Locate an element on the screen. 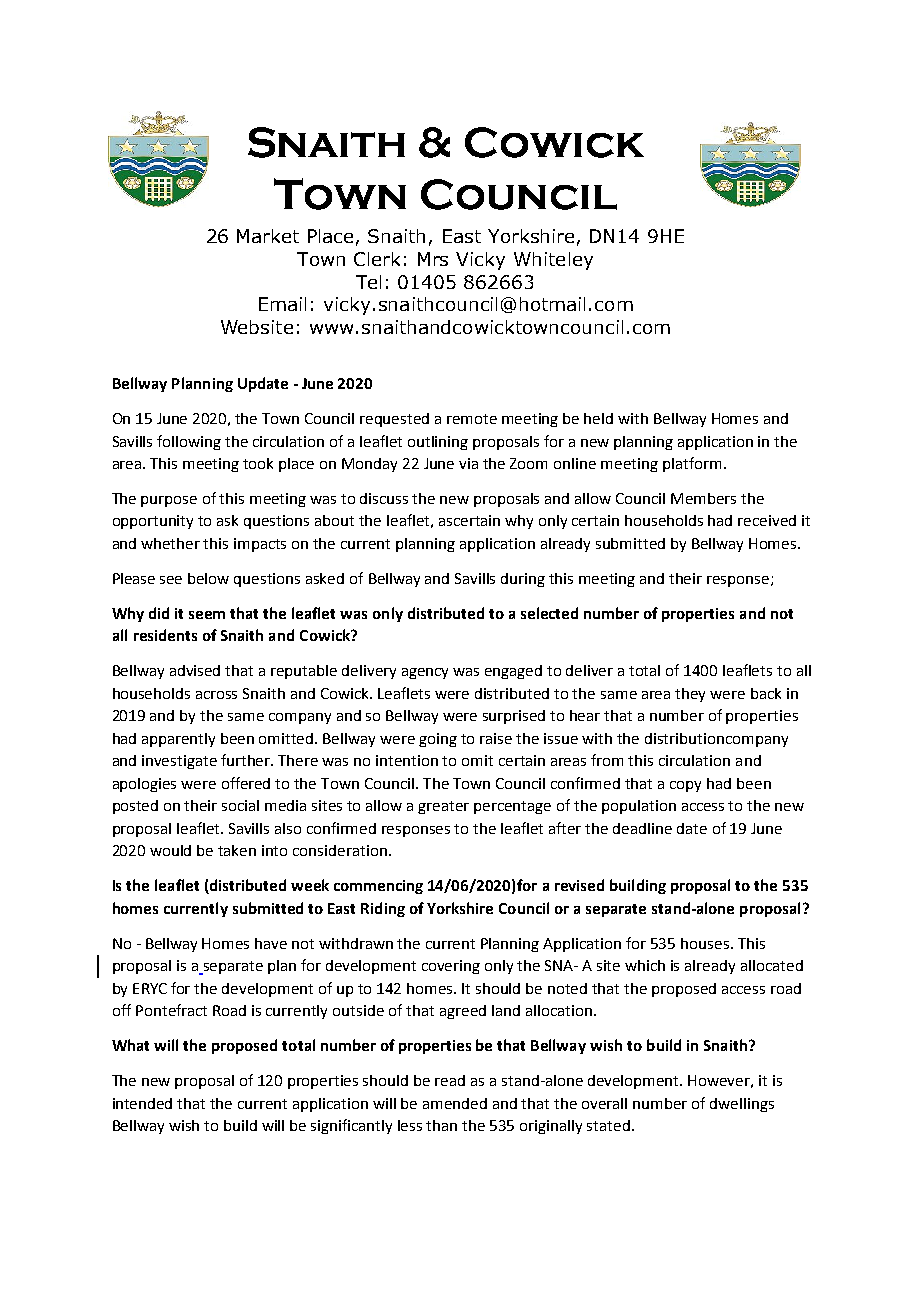 The width and height of the screenshot is (924, 1308). houses is located at coordinates (705, 943).
